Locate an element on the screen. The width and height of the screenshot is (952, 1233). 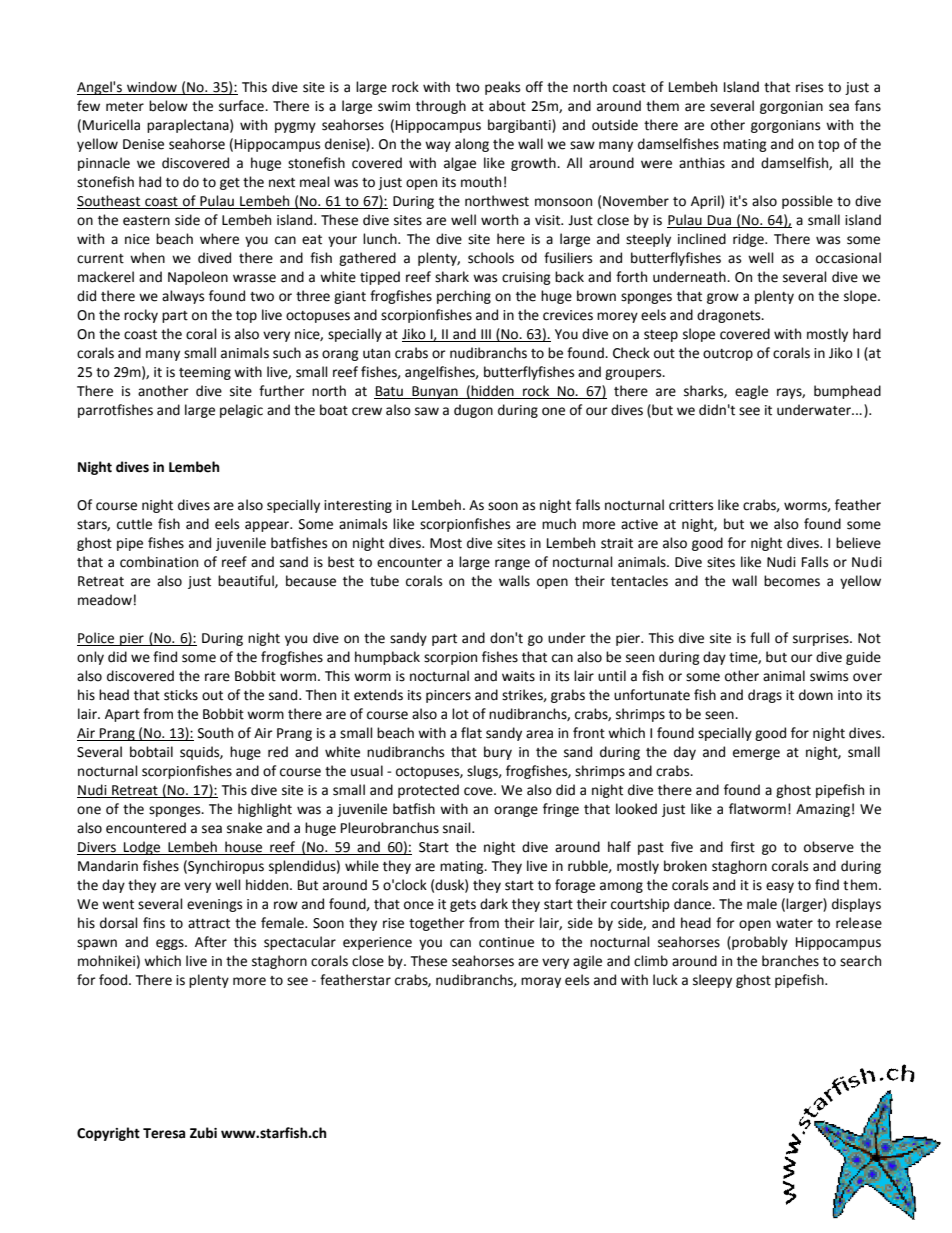
fans is located at coordinates (868, 106).
